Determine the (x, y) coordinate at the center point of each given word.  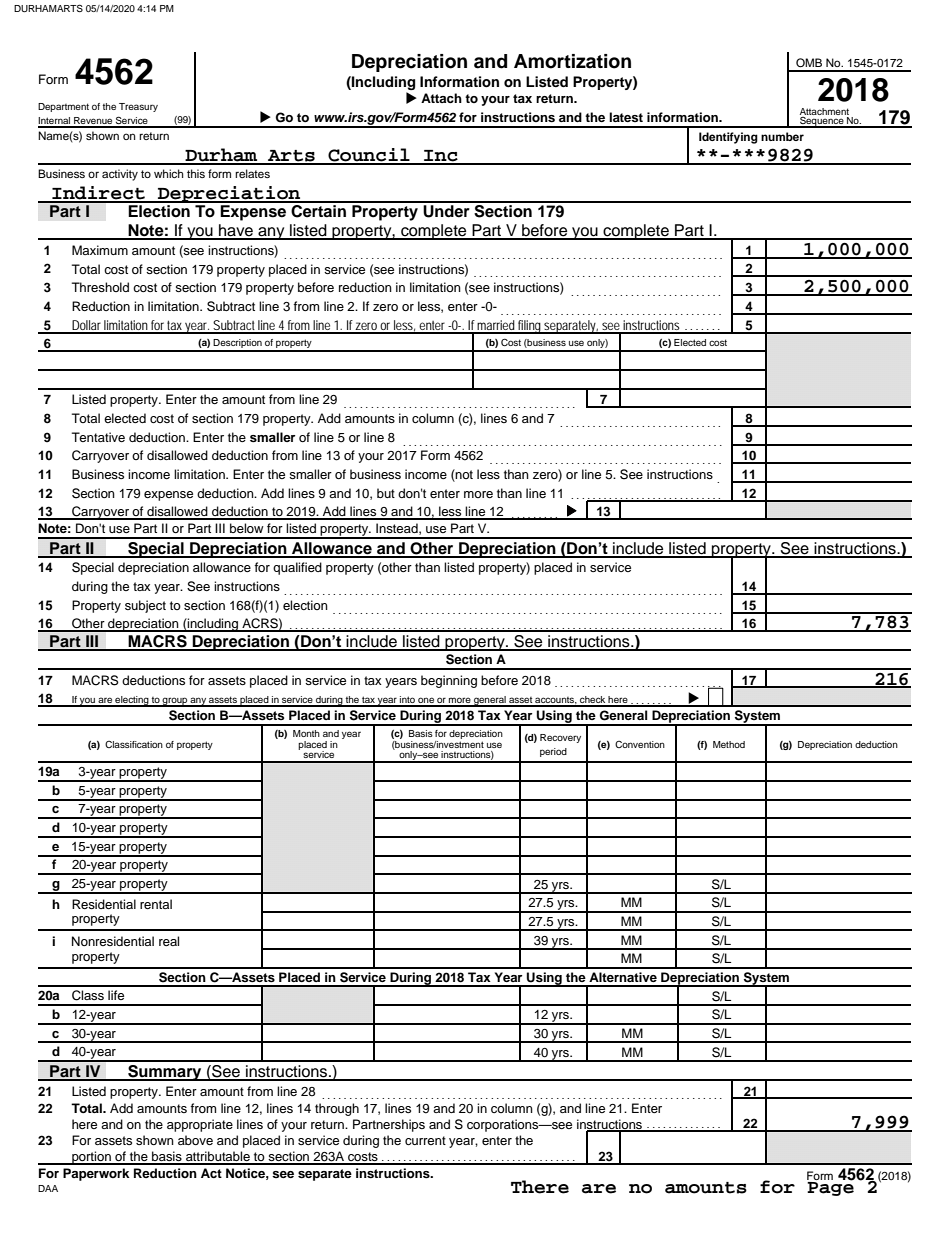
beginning (449, 681)
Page (830, 1188)
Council (369, 156)
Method (729, 744)
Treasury (138, 107)
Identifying (728, 138)
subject (145, 606)
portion (91, 1158)
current (425, 1140)
